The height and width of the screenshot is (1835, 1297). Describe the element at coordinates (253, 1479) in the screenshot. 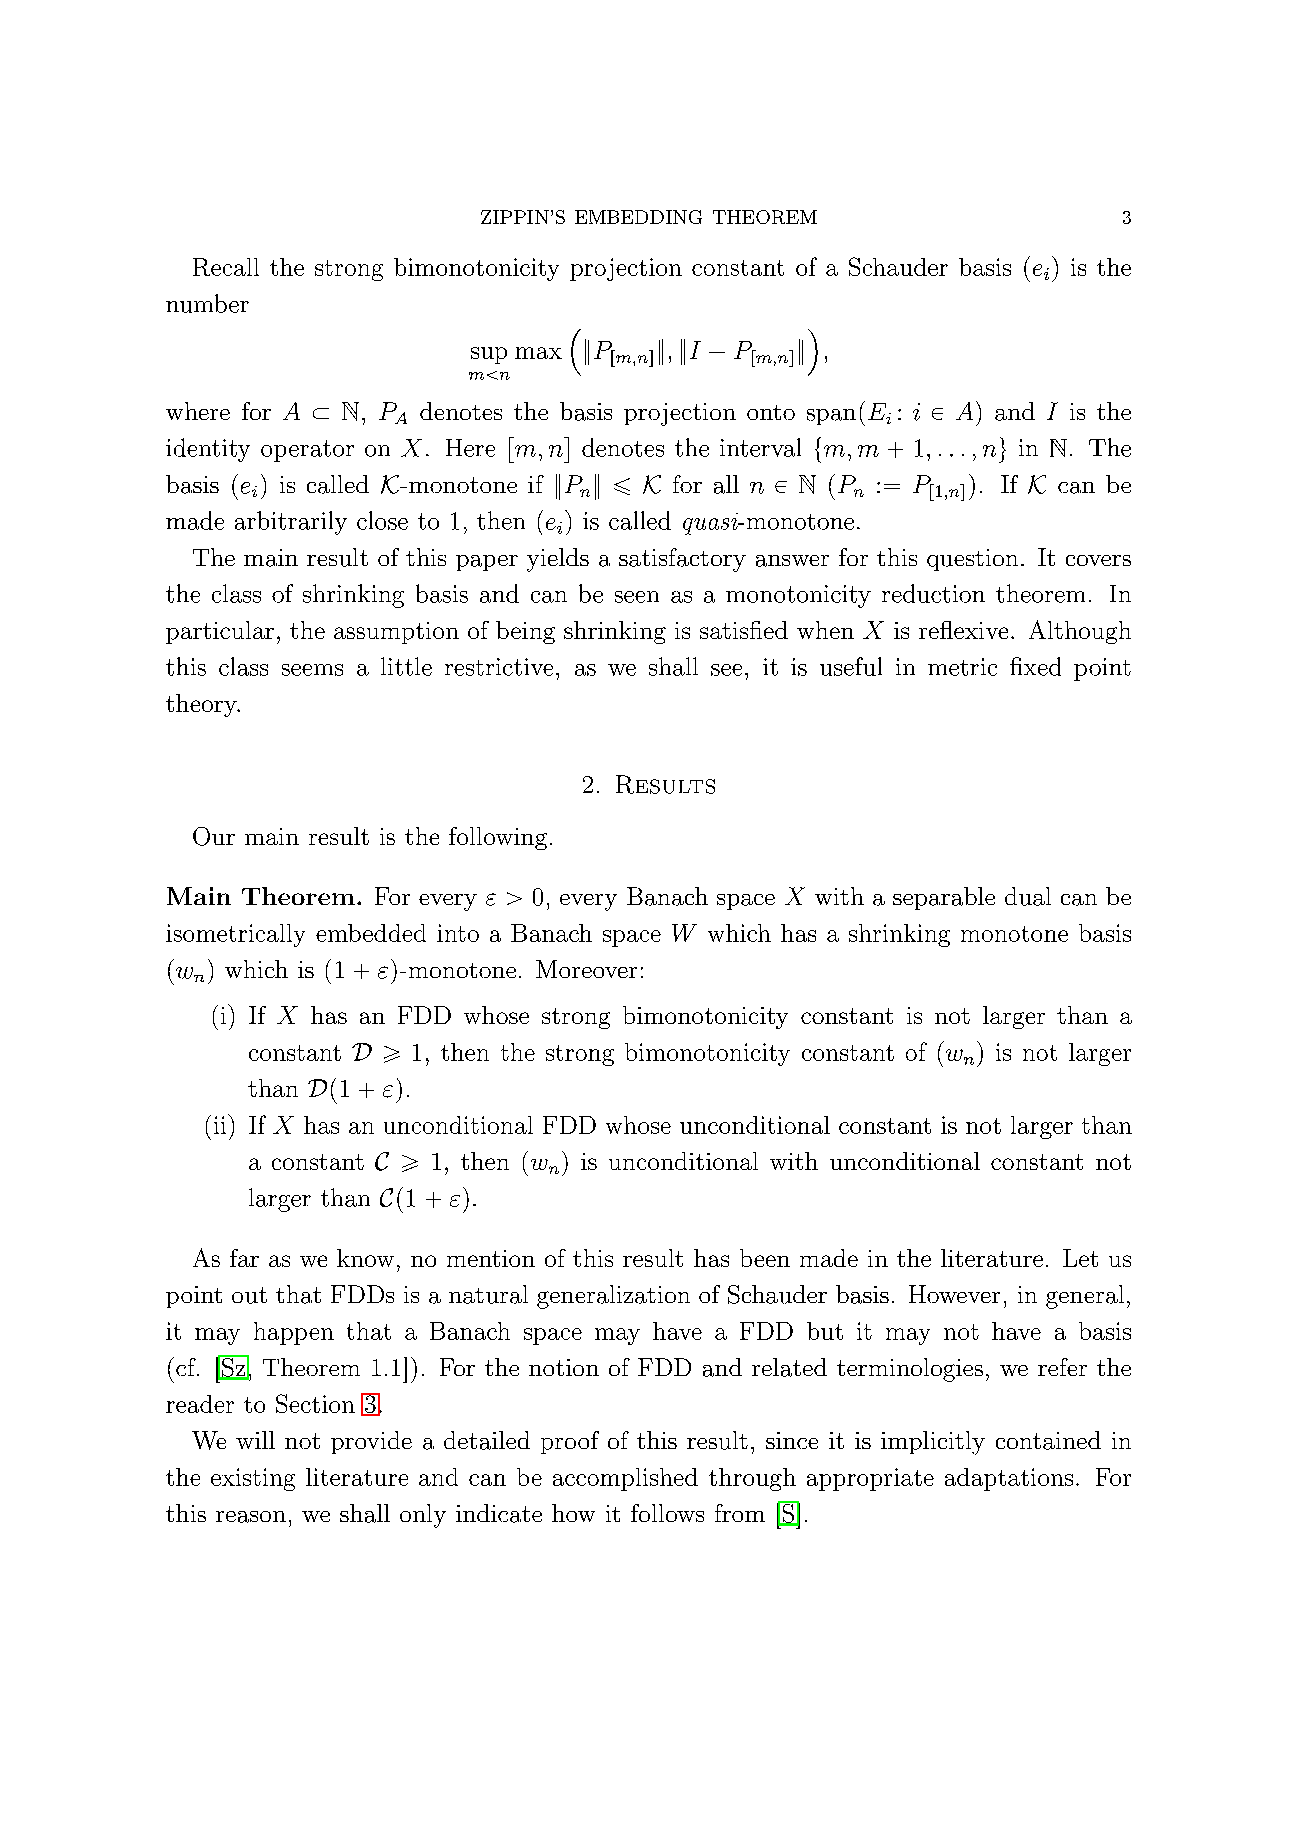

I see `existing` at that location.
